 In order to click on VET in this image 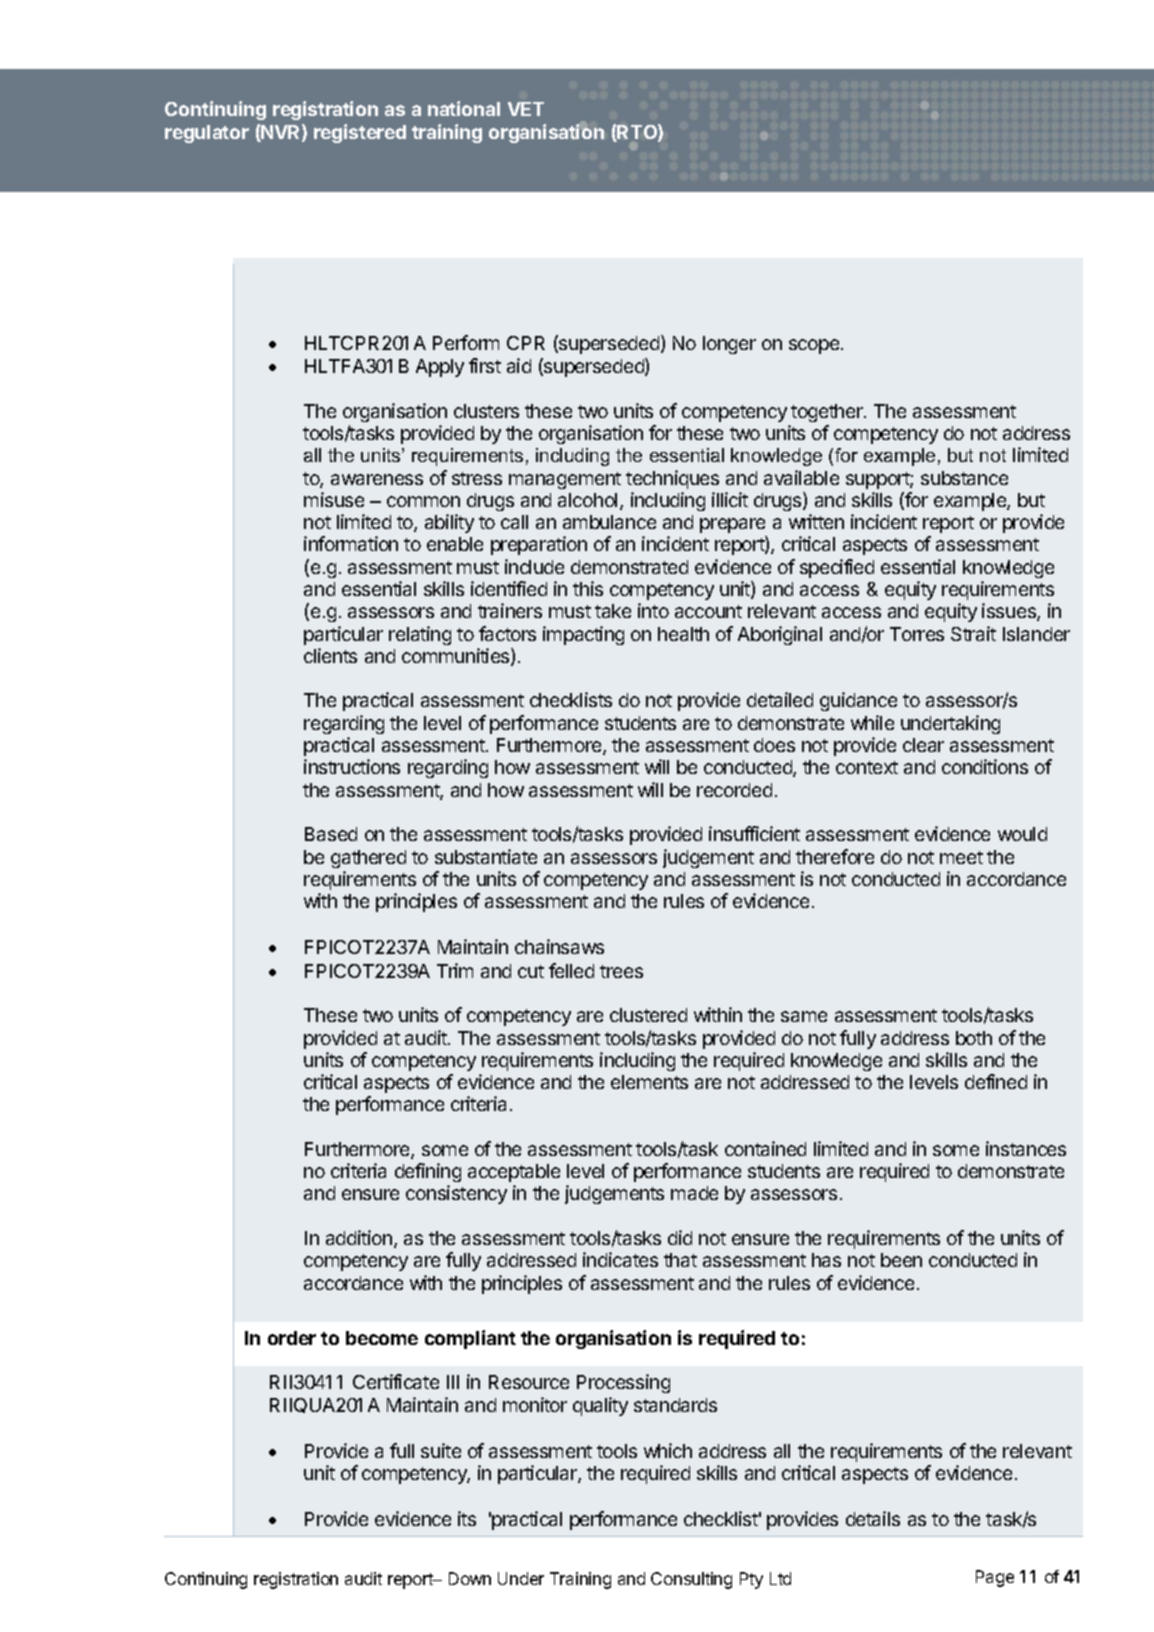, I will do `click(526, 109)`.
